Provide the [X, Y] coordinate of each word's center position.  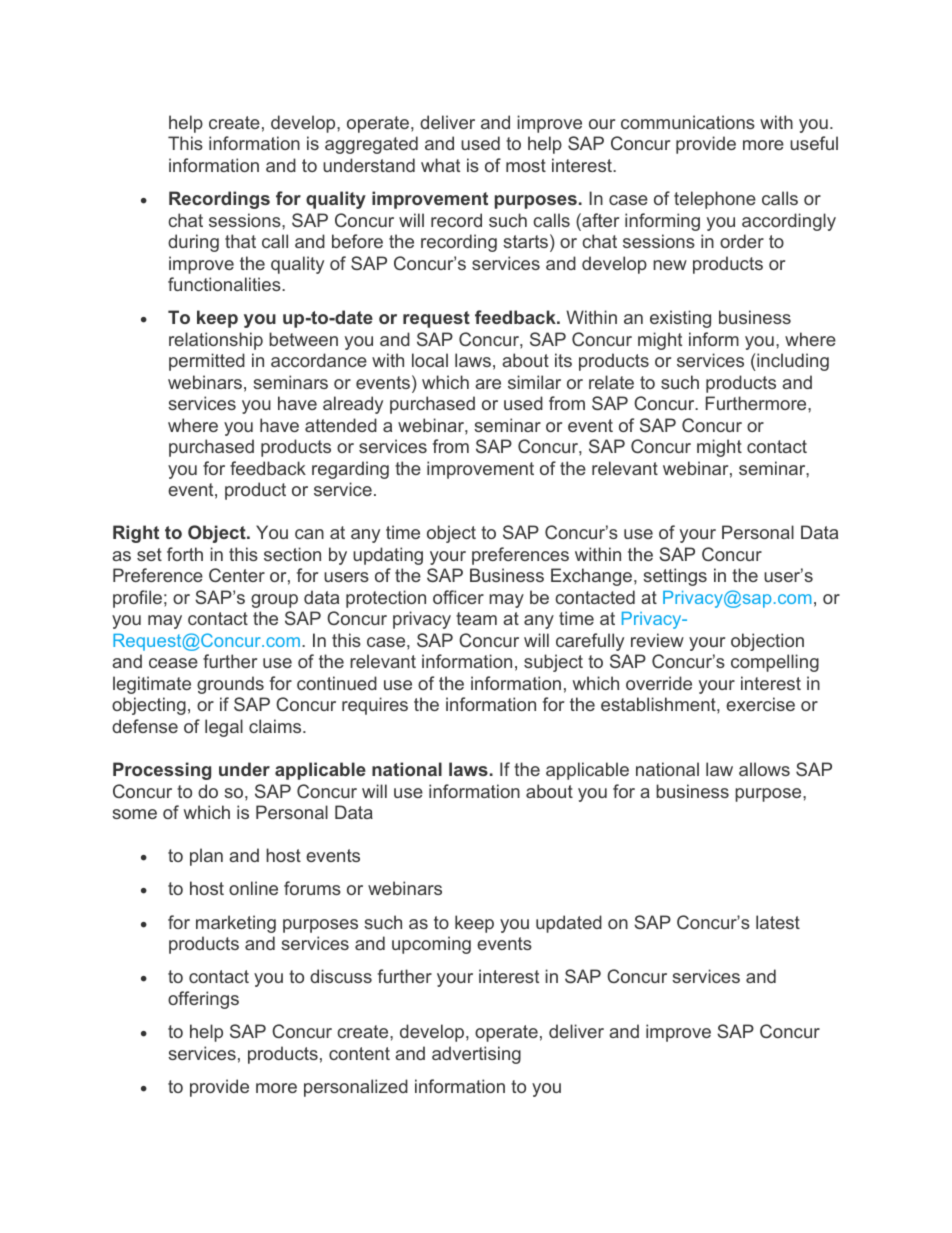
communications [688, 122]
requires [375, 706]
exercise [760, 704]
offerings [203, 1000]
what [440, 165]
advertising [476, 1055]
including [792, 362]
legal [224, 728]
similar [534, 382]
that [240, 241]
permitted [207, 362]
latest [778, 922]
